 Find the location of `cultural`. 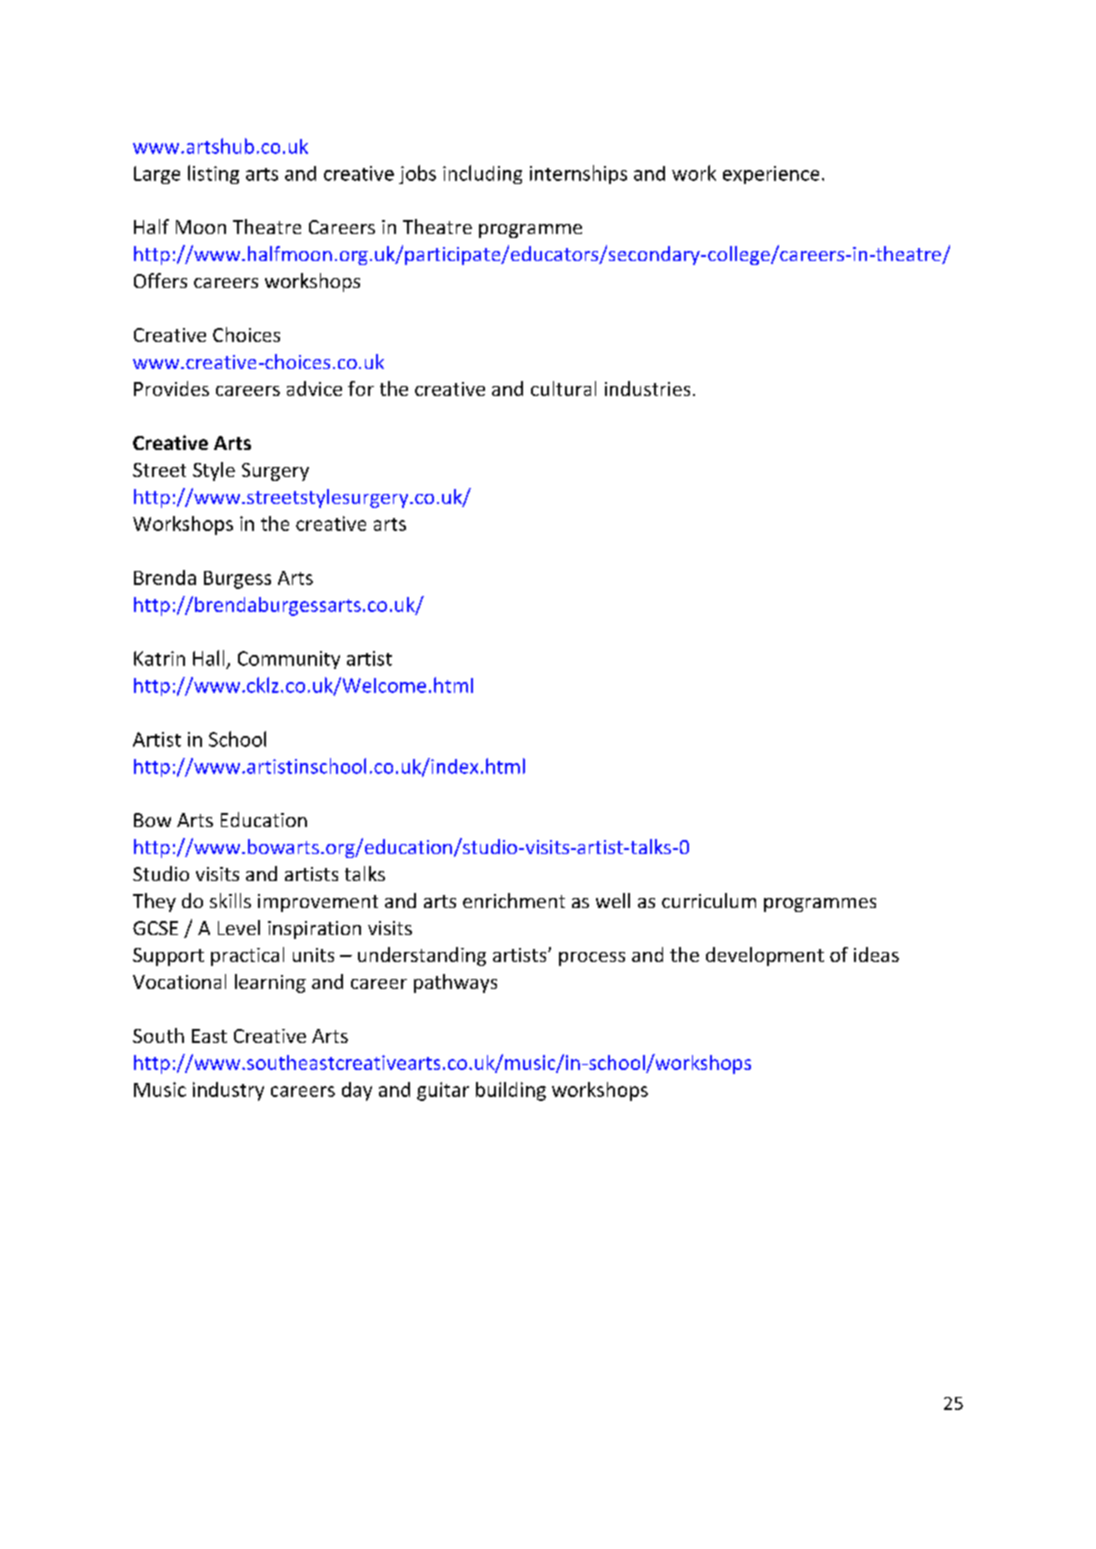

cultural is located at coordinates (563, 388).
